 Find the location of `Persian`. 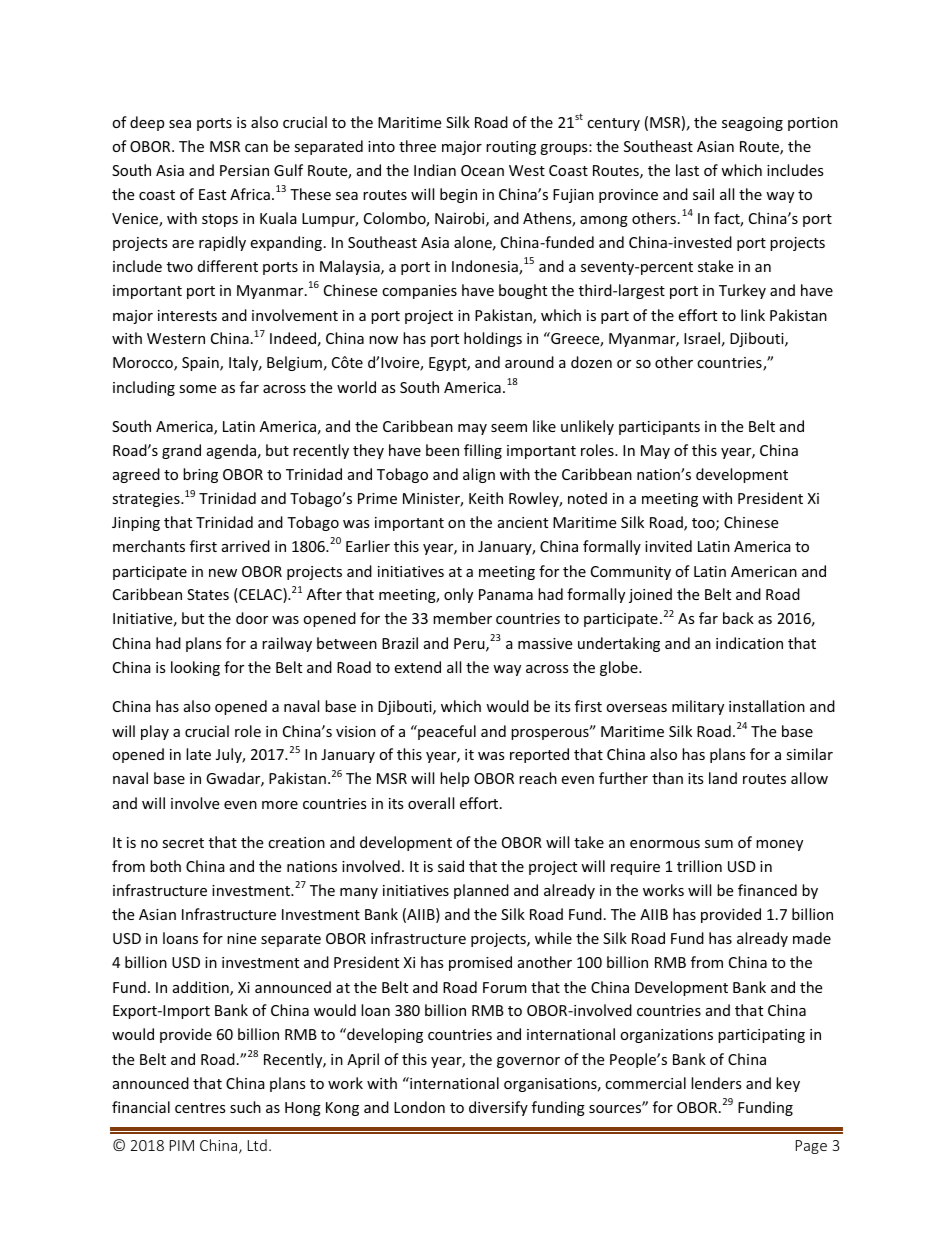

Persian is located at coordinates (244, 170).
